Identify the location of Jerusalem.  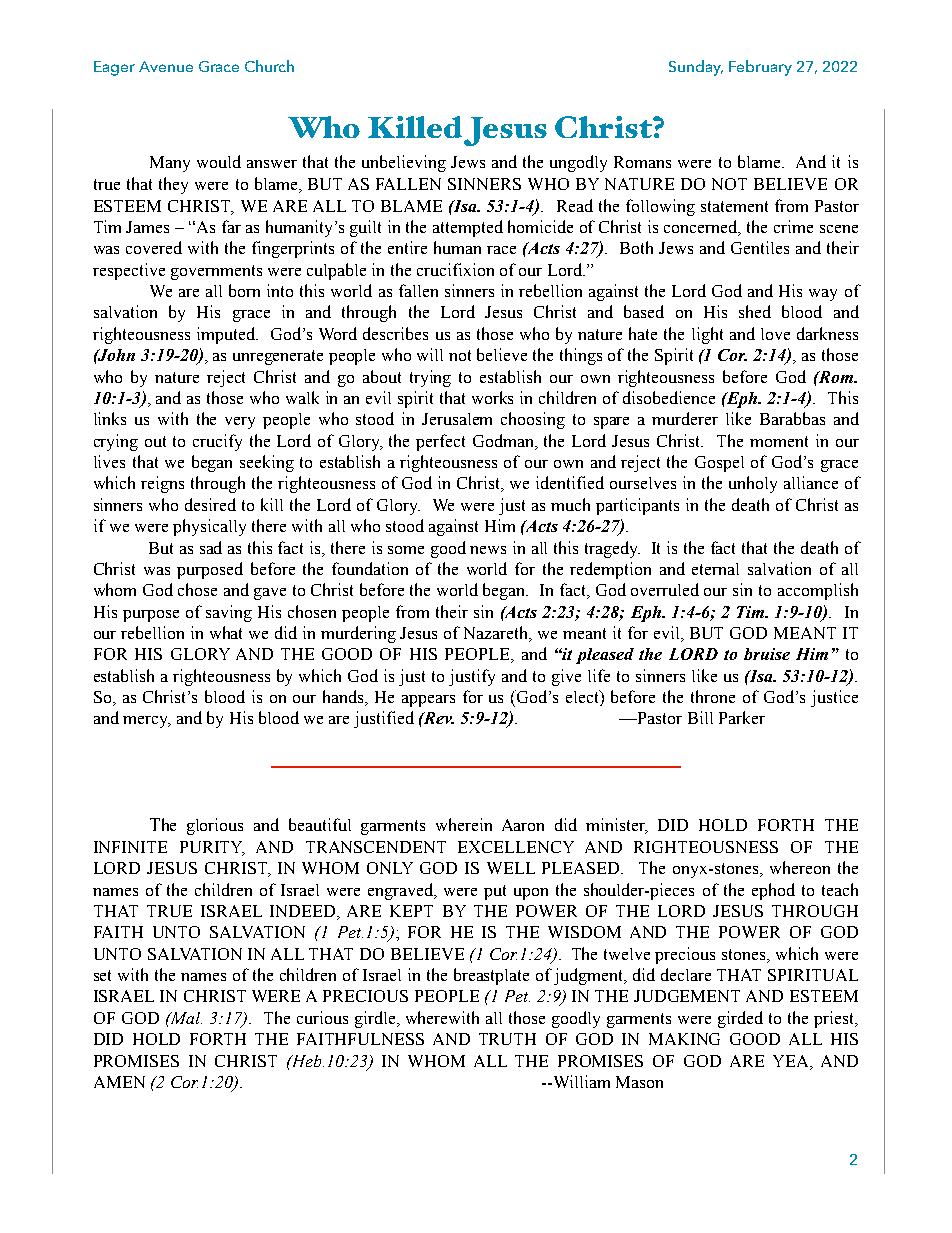
(457, 419).
